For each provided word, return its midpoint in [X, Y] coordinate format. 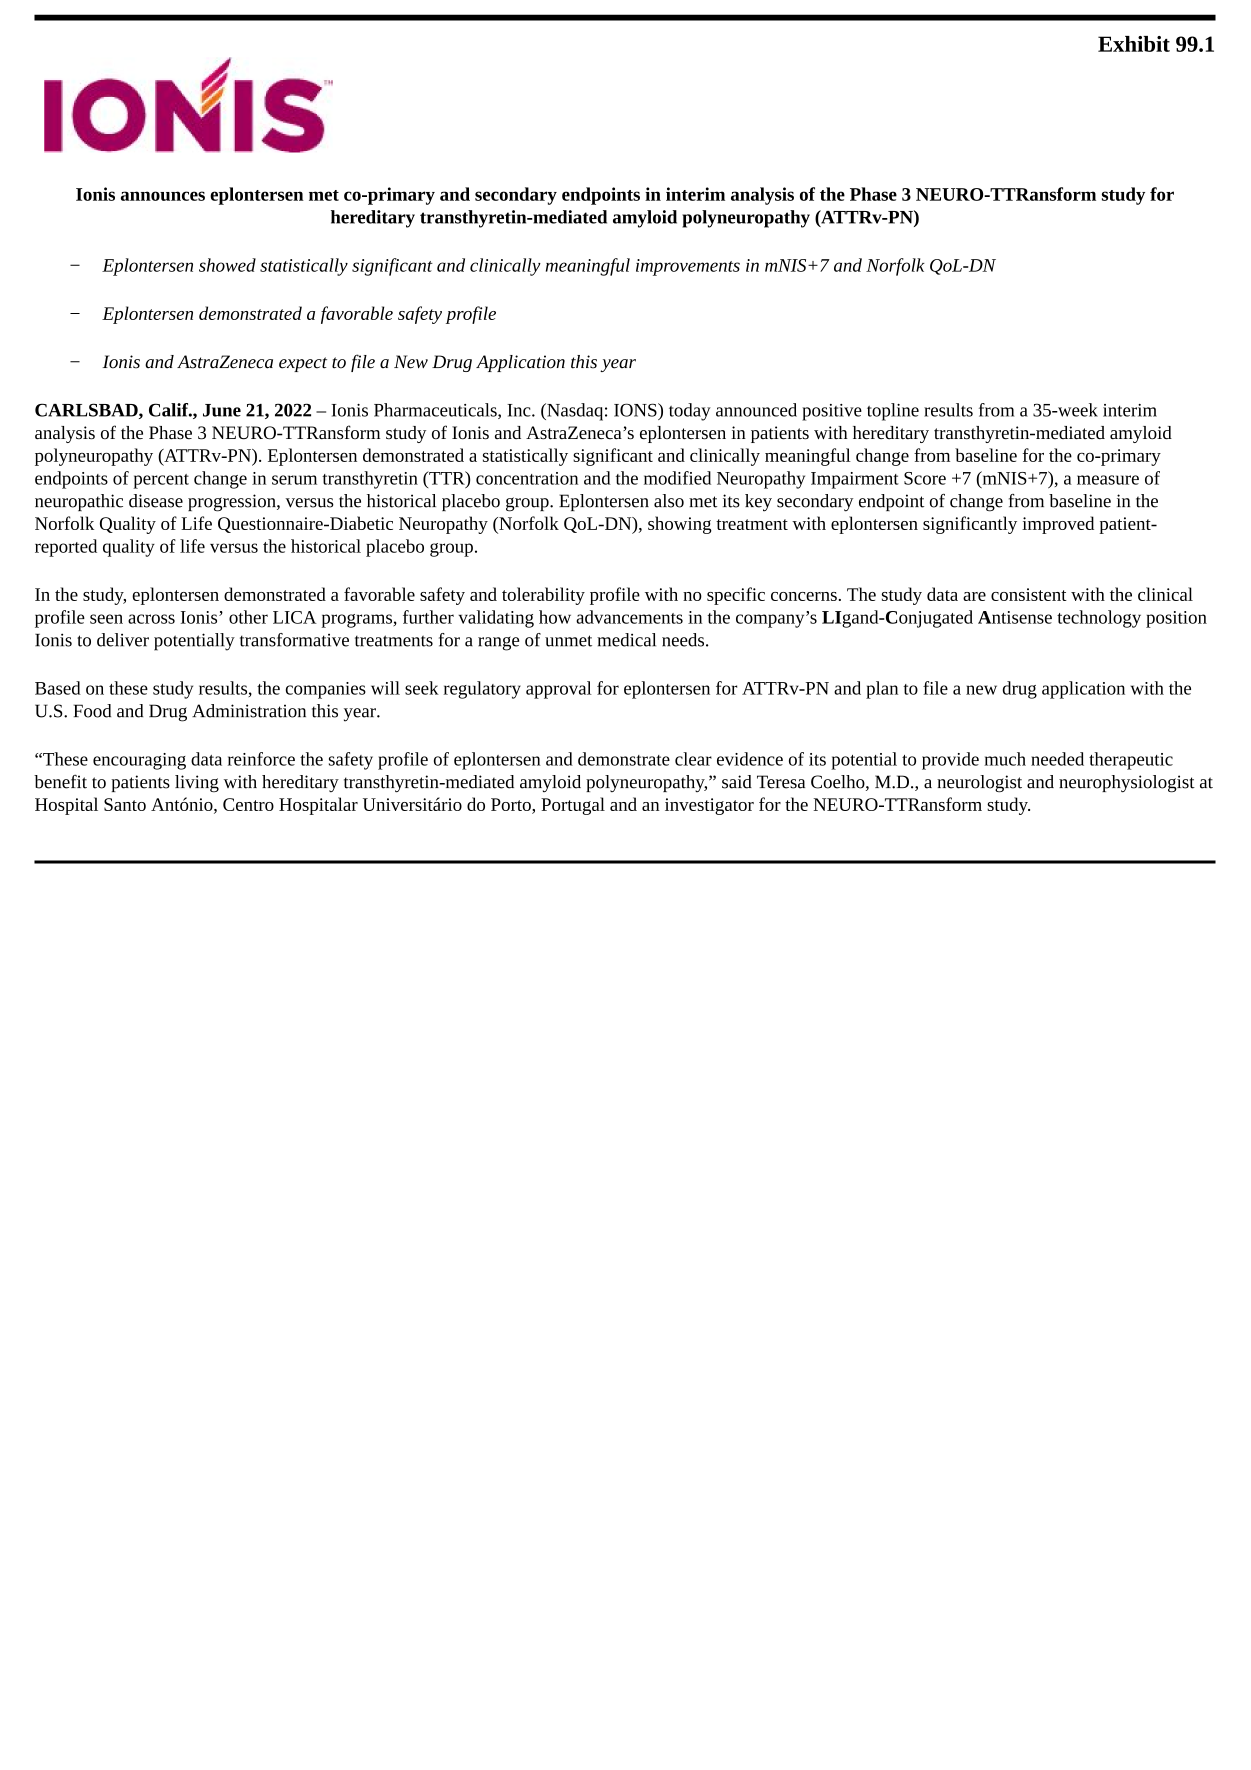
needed [1057, 759]
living [197, 783]
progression [233, 503]
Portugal [573, 806]
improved [1058, 525]
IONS [636, 410]
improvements [688, 267]
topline [893, 412]
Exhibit [1134, 44]
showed [227, 265]
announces [163, 196]
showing [680, 525]
